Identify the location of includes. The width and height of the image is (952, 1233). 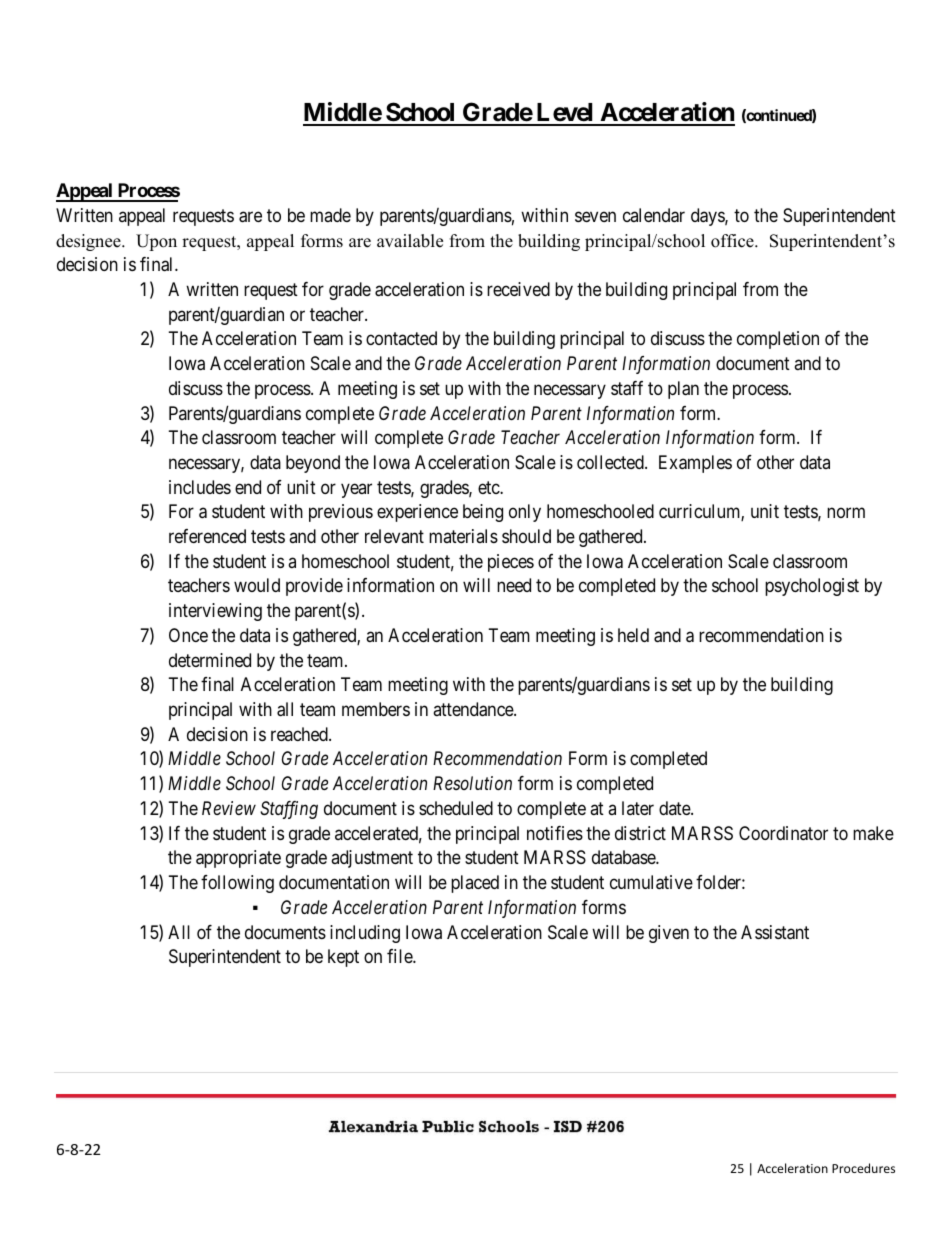
(200, 487).
